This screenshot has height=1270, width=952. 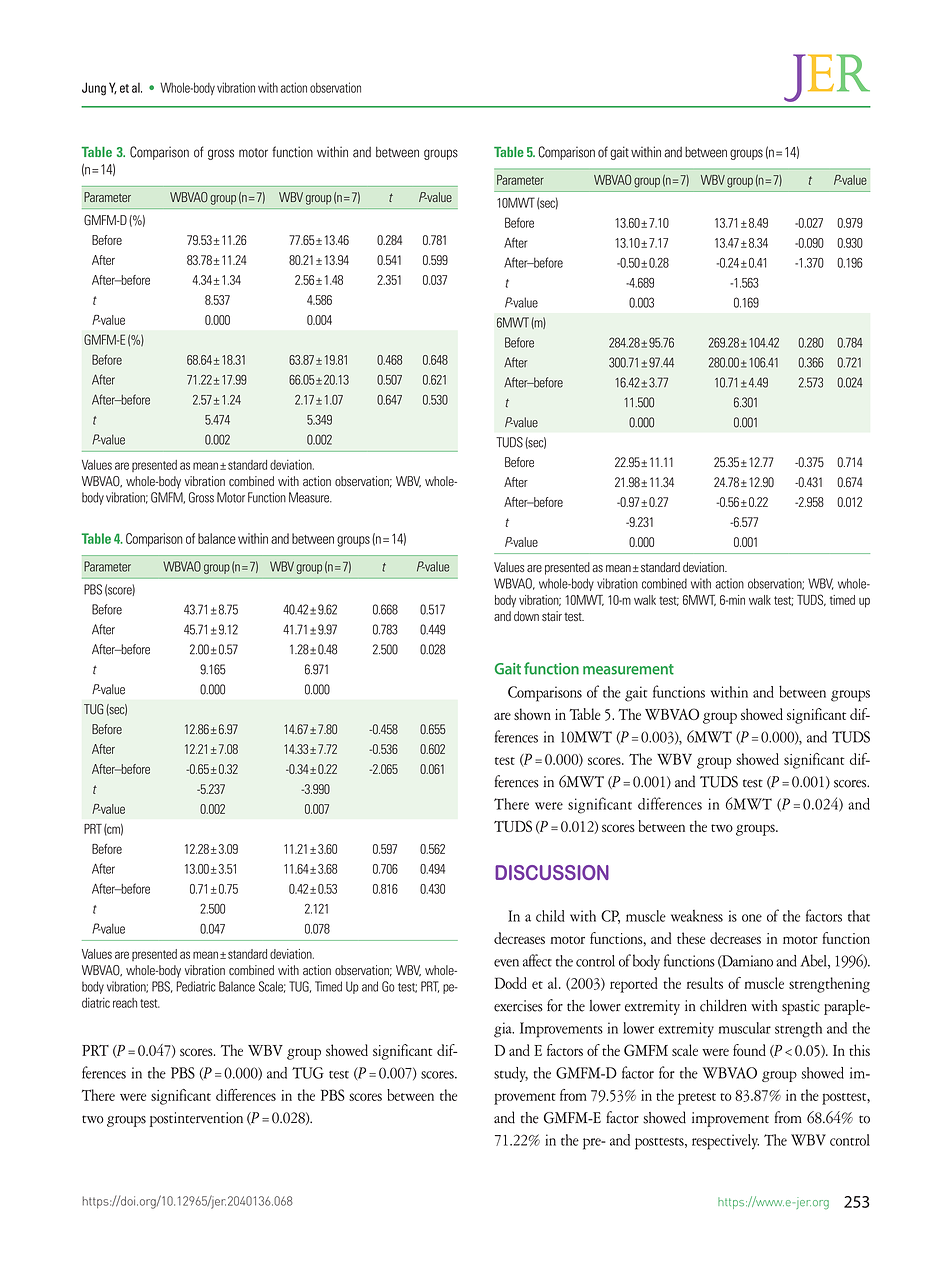 What do you see at coordinates (511, 983) in the screenshot?
I see `Dodd` at bounding box center [511, 983].
